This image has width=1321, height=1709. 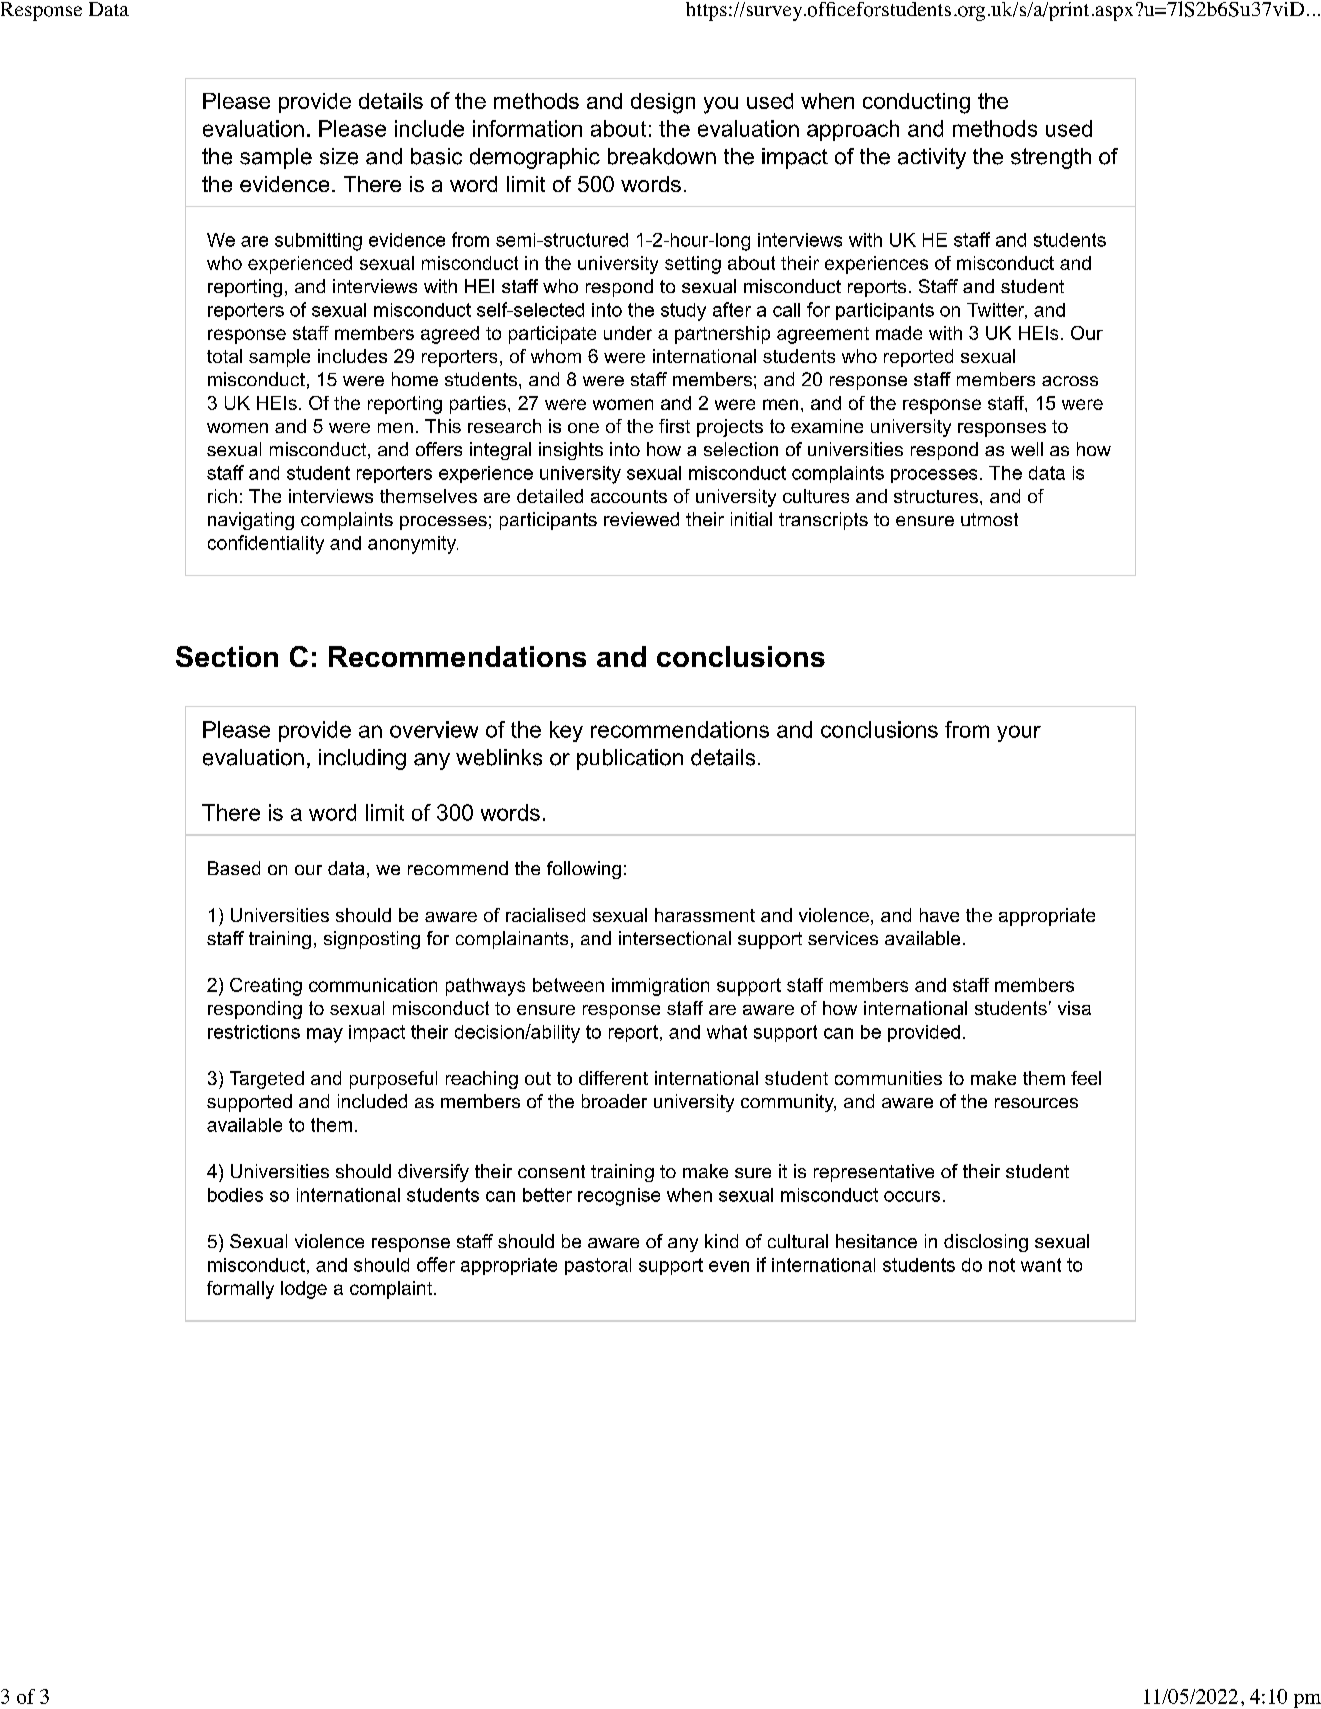 I want to click on immigration, so click(x=660, y=987).
